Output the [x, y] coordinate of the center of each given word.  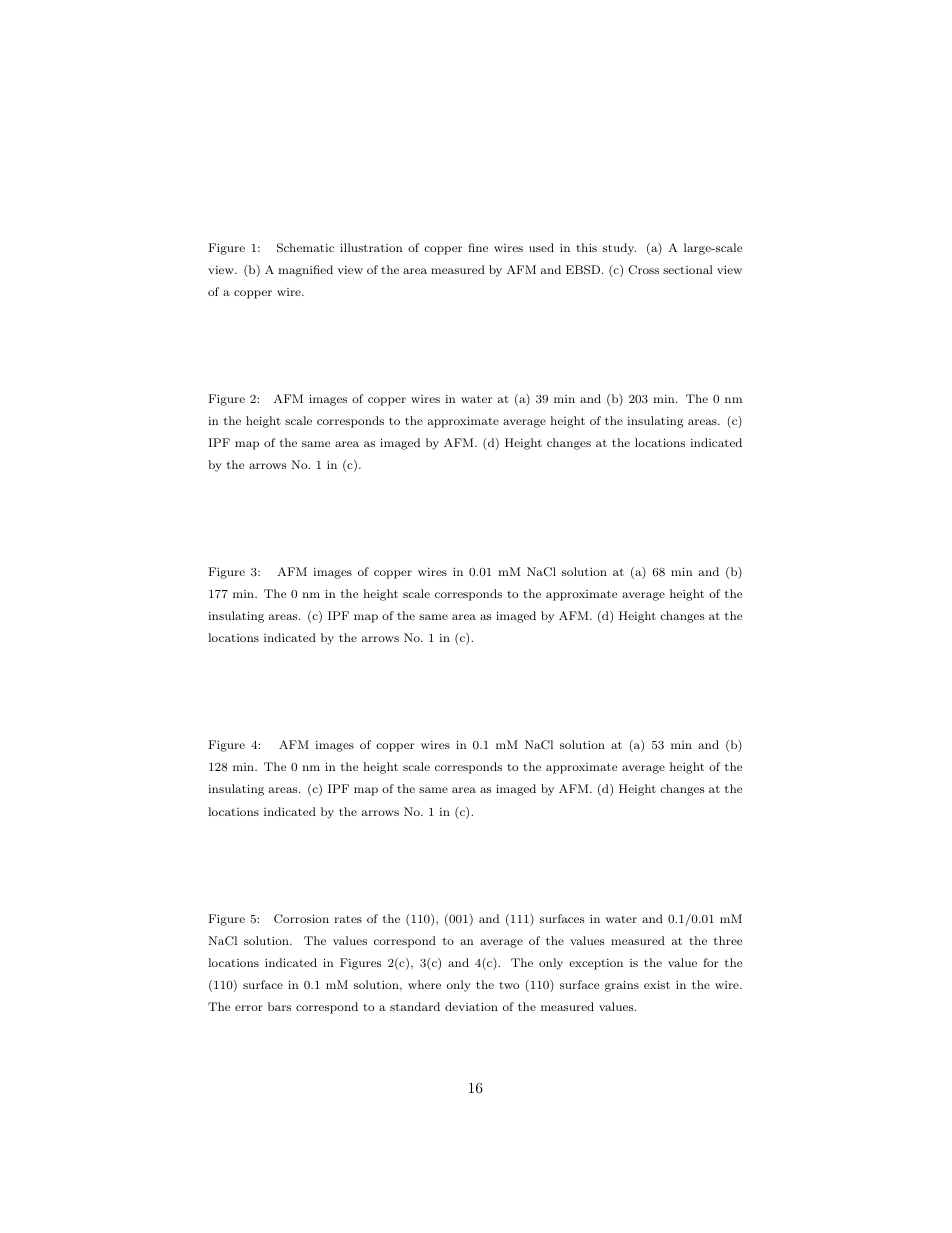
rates [348, 919]
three [728, 940]
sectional [688, 269]
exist [657, 984]
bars [279, 1006]
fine [478, 247]
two [509, 985]
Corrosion [301, 919]
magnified [305, 271]
